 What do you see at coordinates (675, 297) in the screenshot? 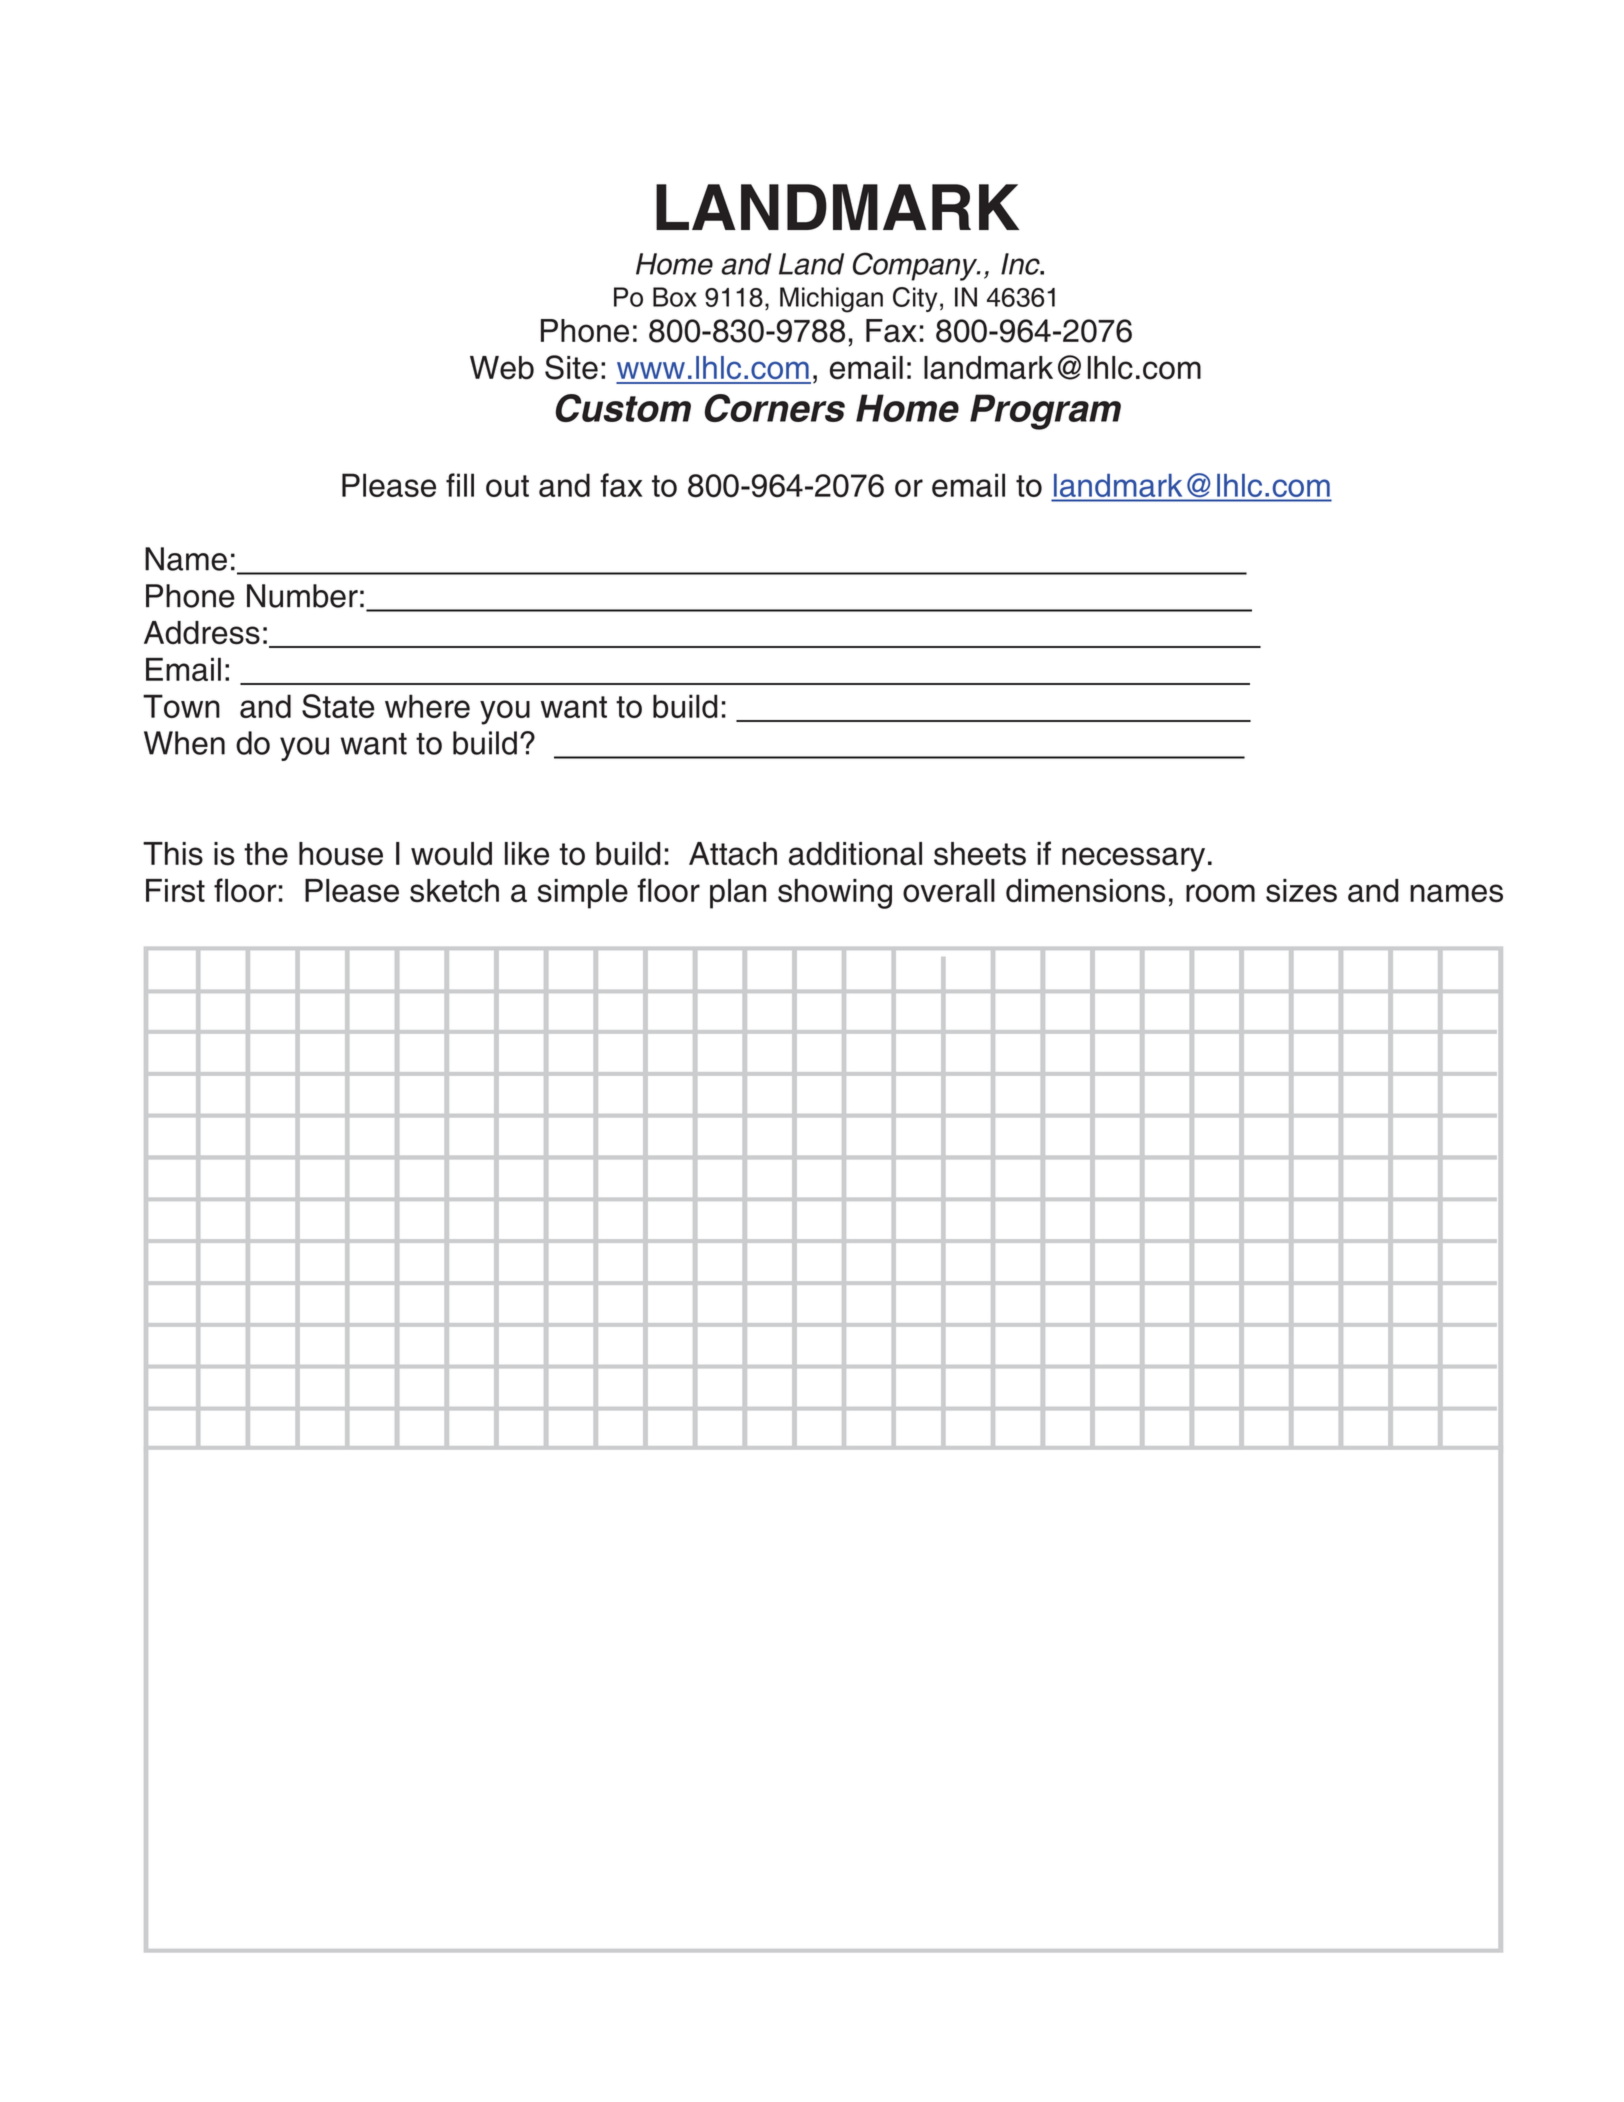
I see `Box` at bounding box center [675, 297].
